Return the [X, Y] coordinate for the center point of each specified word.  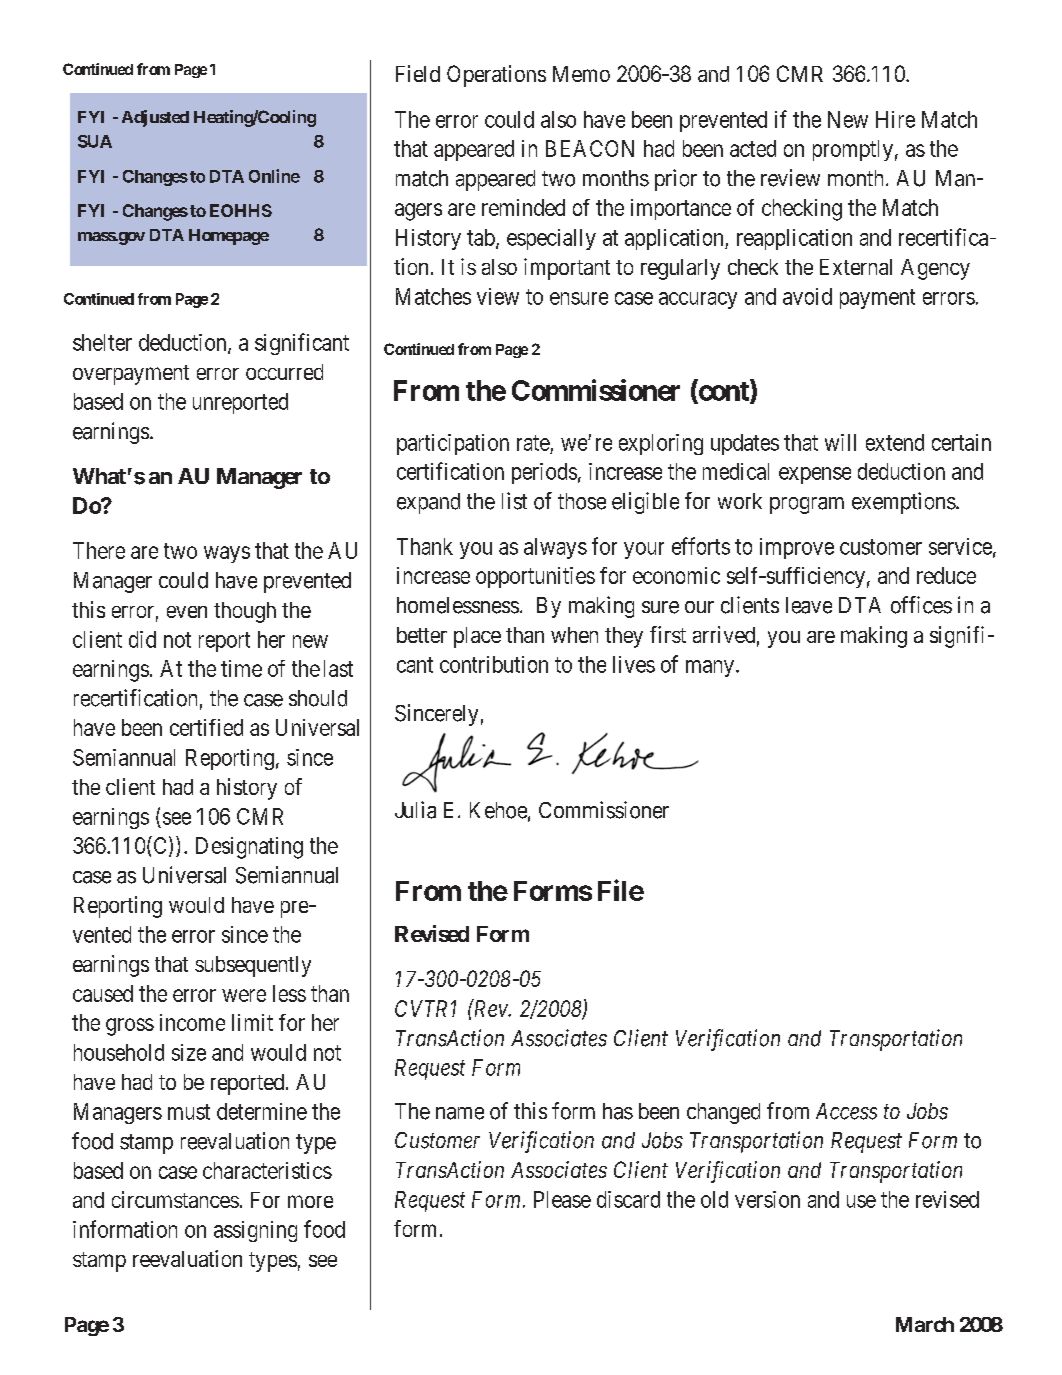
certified [206, 727]
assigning [255, 1231]
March [925, 1324]
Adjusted [155, 118]
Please [562, 1199]
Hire [895, 119]
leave [809, 605]
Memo [581, 74]
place [477, 637]
